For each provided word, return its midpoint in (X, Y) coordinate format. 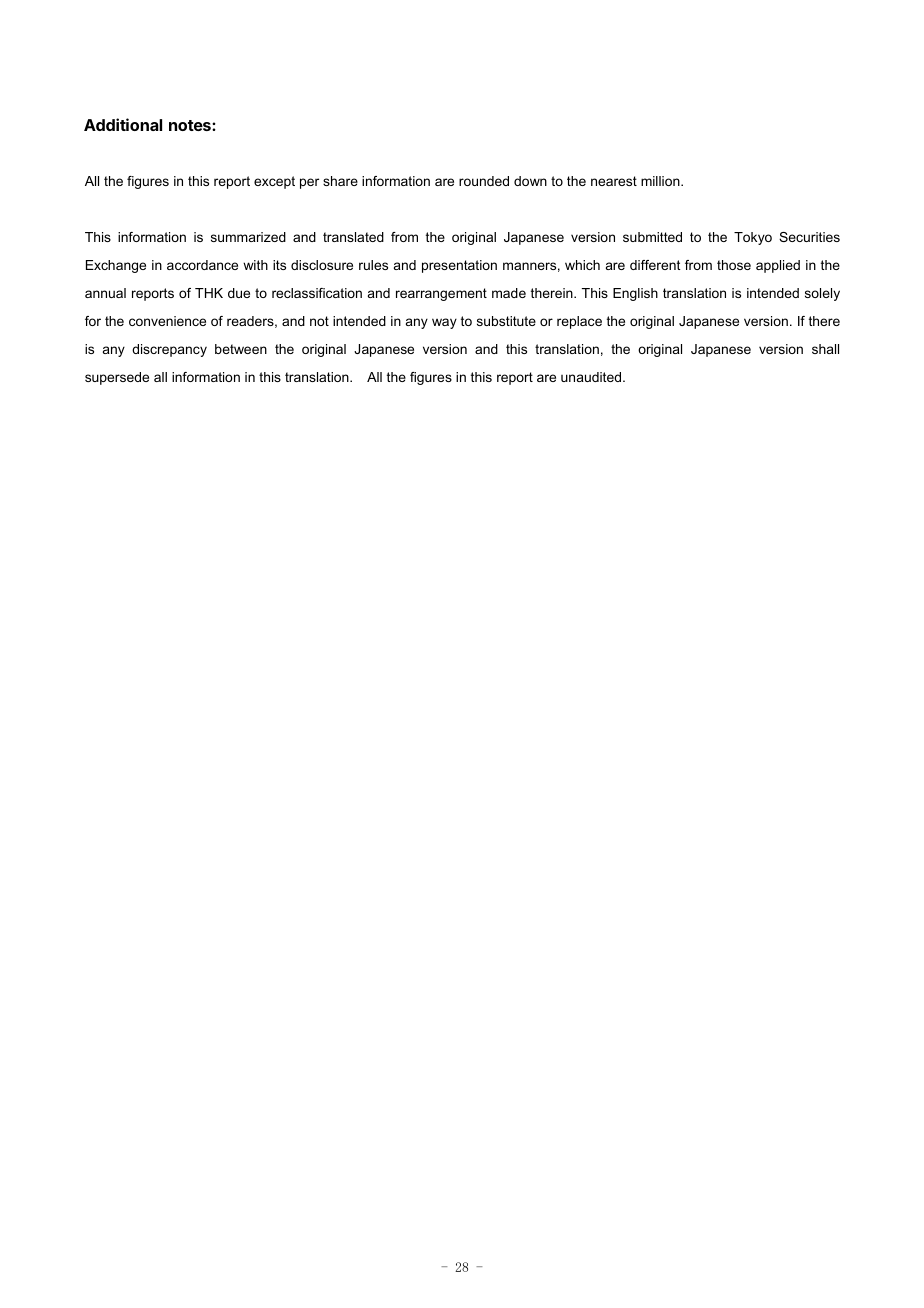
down (530, 181)
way (444, 323)
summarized (248, 237)
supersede (117, 378)
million (661, 181)
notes (191, 125)
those (734, 265)
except (274, 182)
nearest (614, 181)
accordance (202, 265)
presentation (459, 266)
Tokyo (753, 238)
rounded (484, 181)
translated (353, 237)
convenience (167, 321)
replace (579, 322)
